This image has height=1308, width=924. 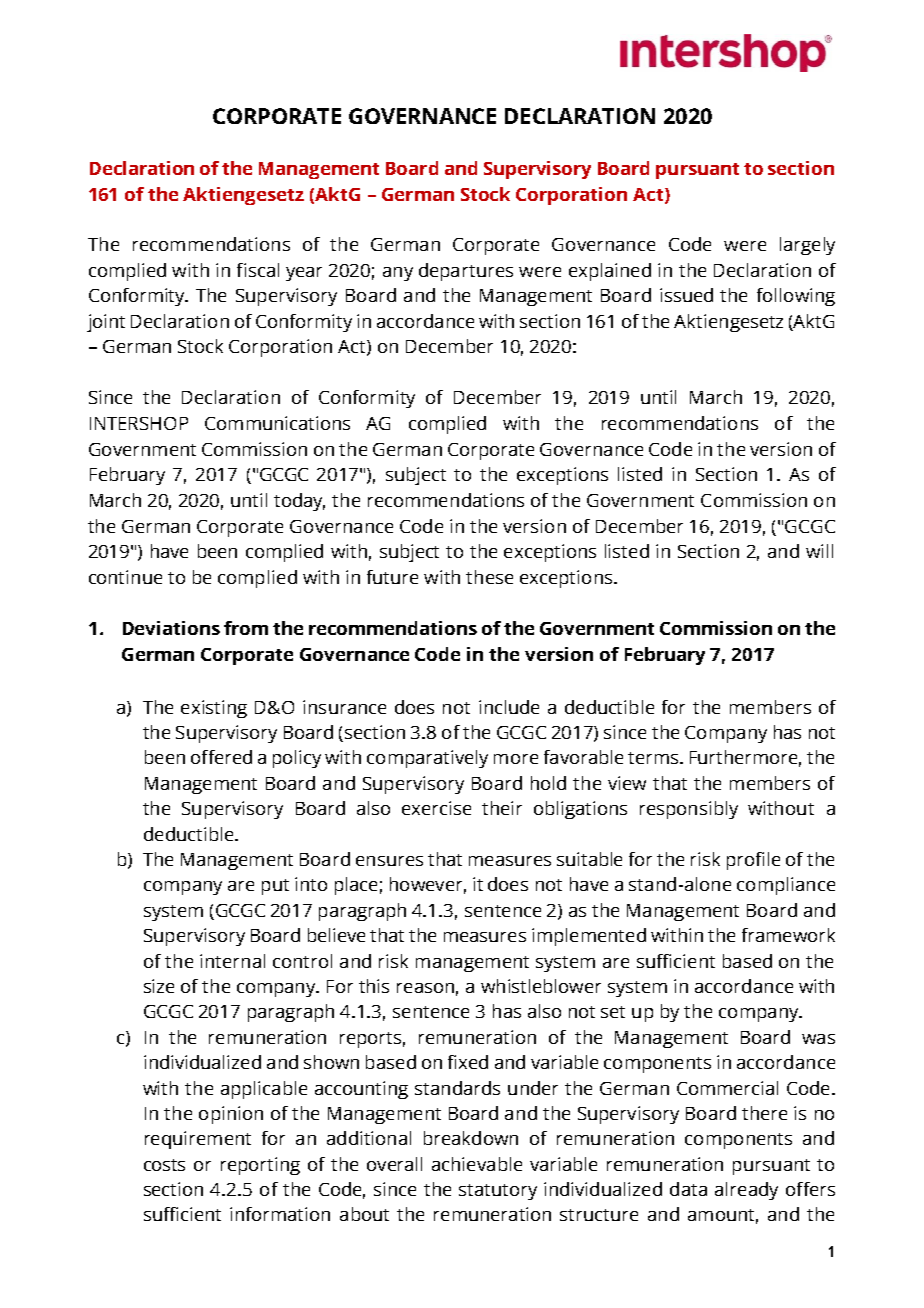 What do you see at coordinates (541, 986) in the image?
I see `whistleblower` at bounding box center [541, 986].
